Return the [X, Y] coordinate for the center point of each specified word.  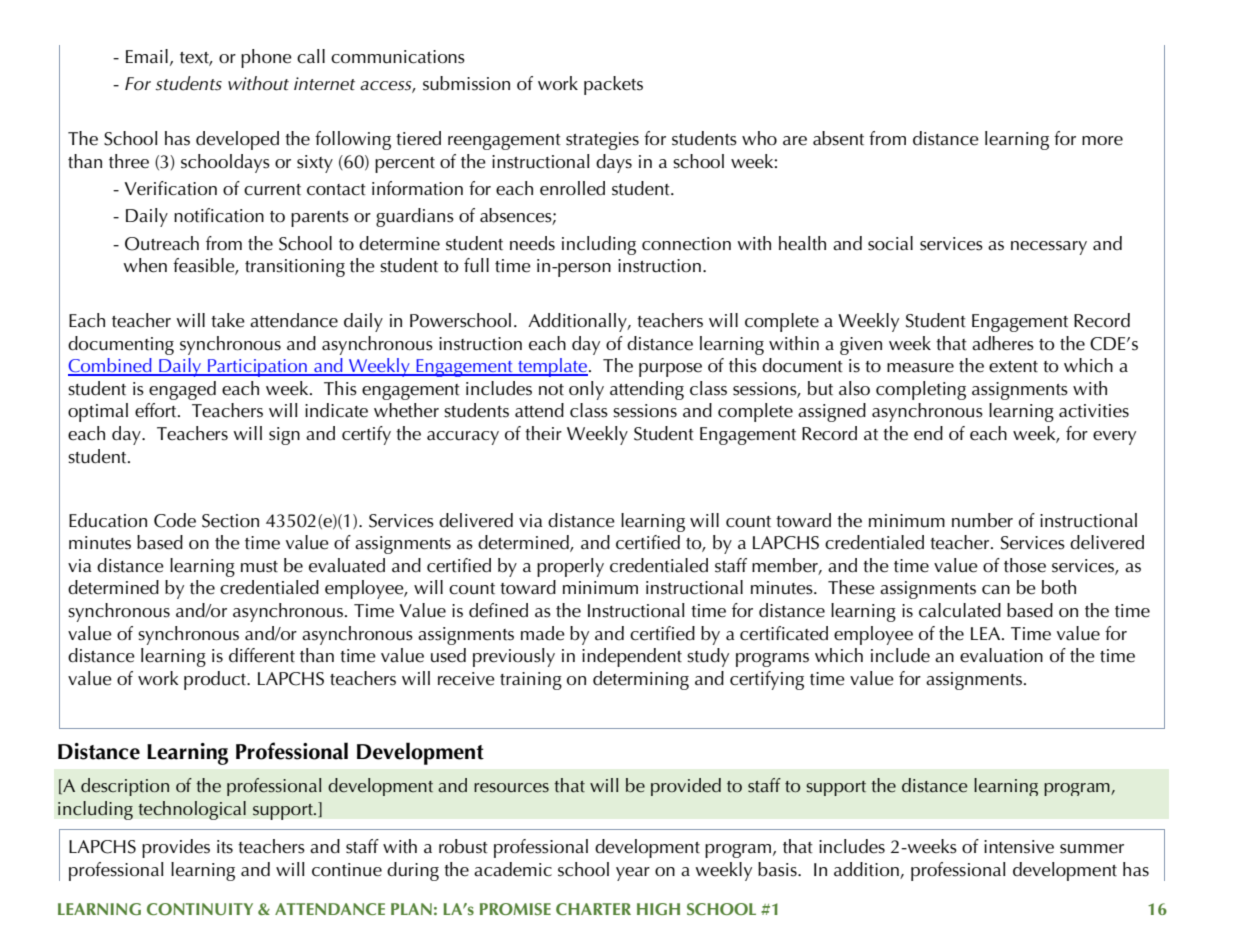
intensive [1019, 847]
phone [266, 58]
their [543, 433]
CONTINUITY [200, 909]
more [1102, 141]
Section [230, 521]
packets [613, 85]
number [982, 520]
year [633, 874]
